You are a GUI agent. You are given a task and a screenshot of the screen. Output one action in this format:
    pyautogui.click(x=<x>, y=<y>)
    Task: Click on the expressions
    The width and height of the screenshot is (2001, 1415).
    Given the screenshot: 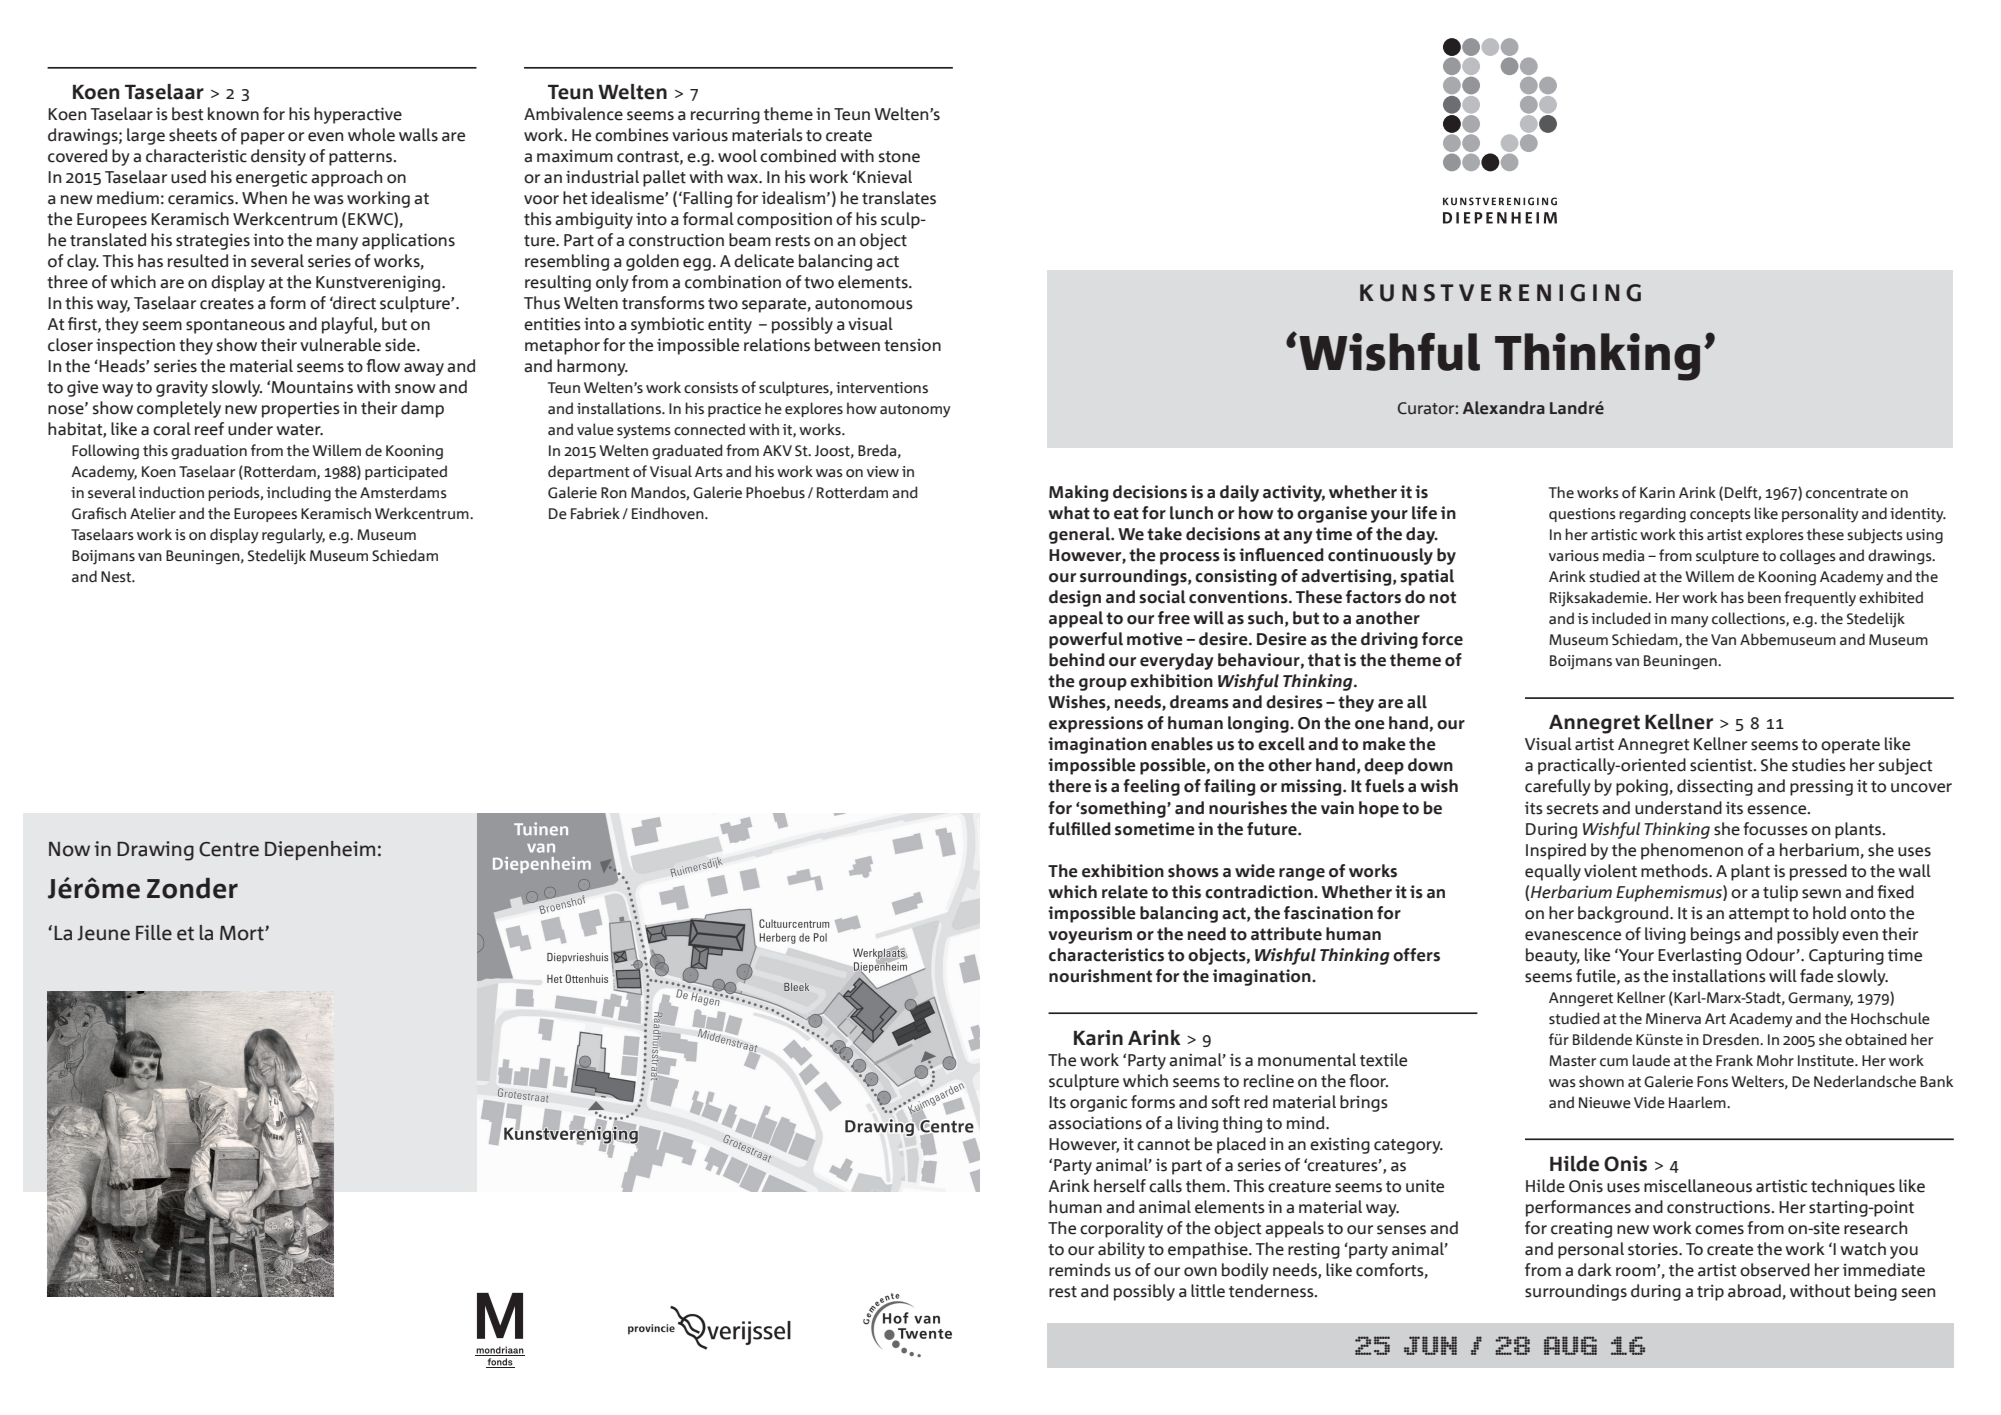 What is the action you would take?
    pyautogui.click(x=1096, y=724)
